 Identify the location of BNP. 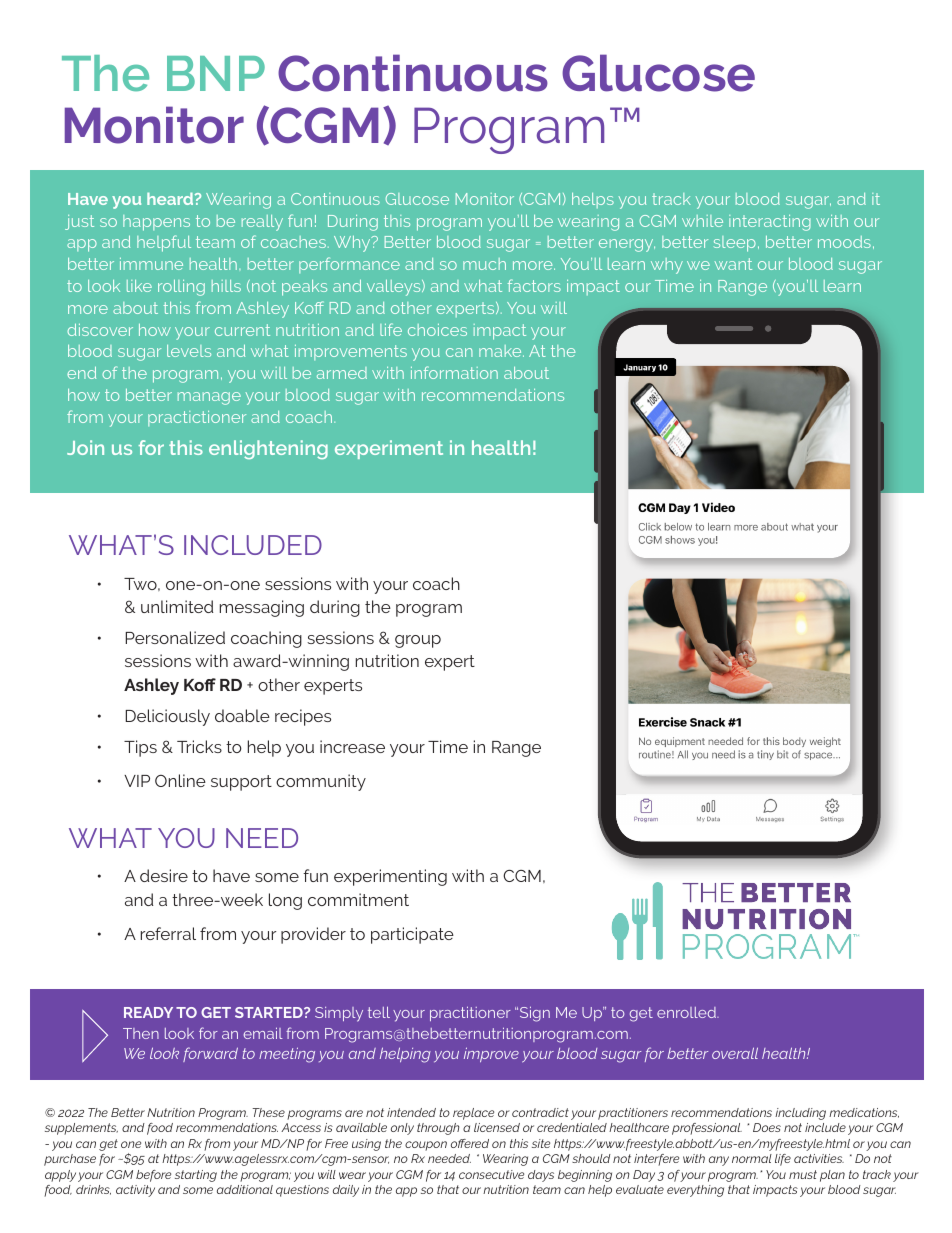
(216, 73).
